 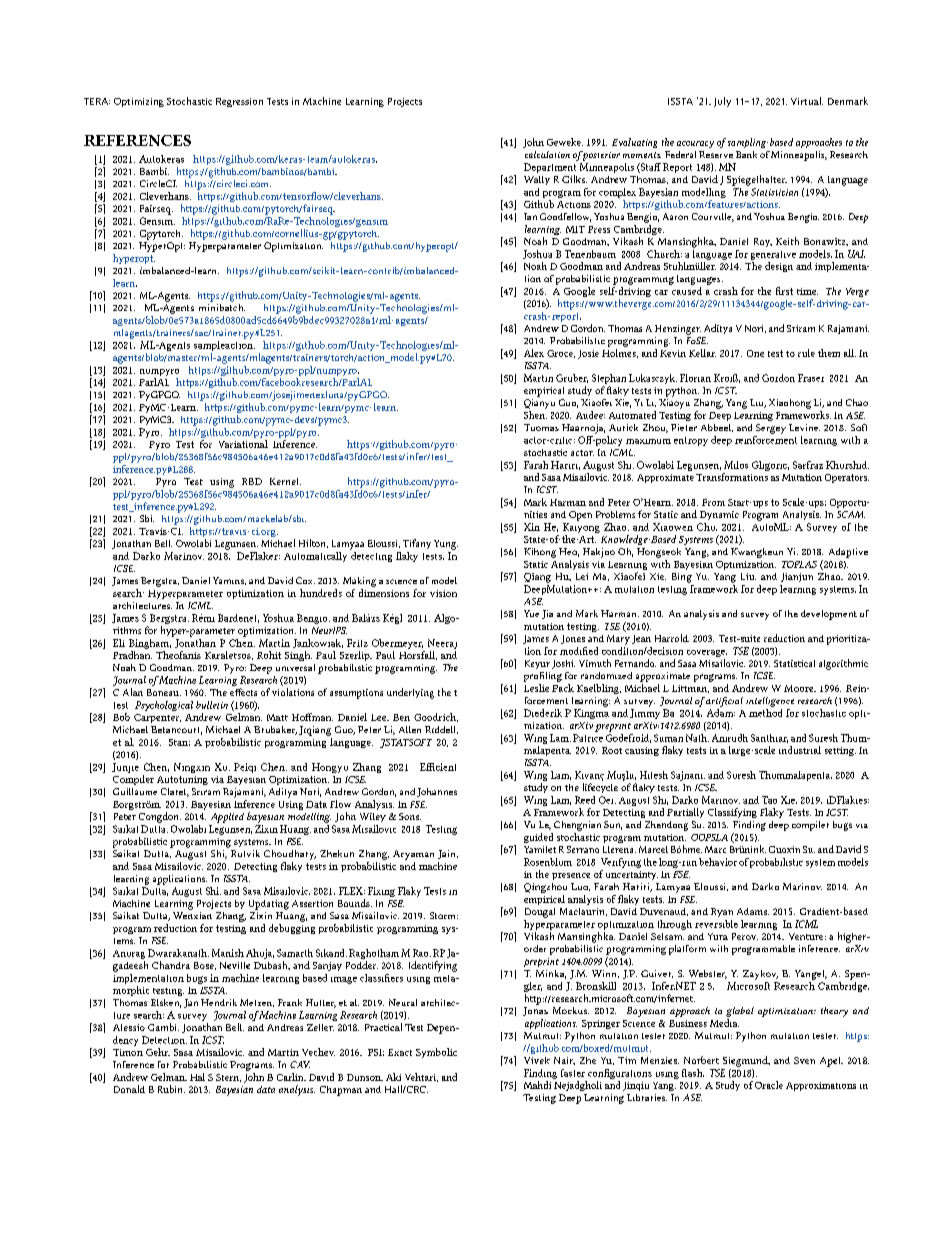 What do you see at coordinates (269, 905) in the document?
I see `Updating` at bounding box center [269, 905].
